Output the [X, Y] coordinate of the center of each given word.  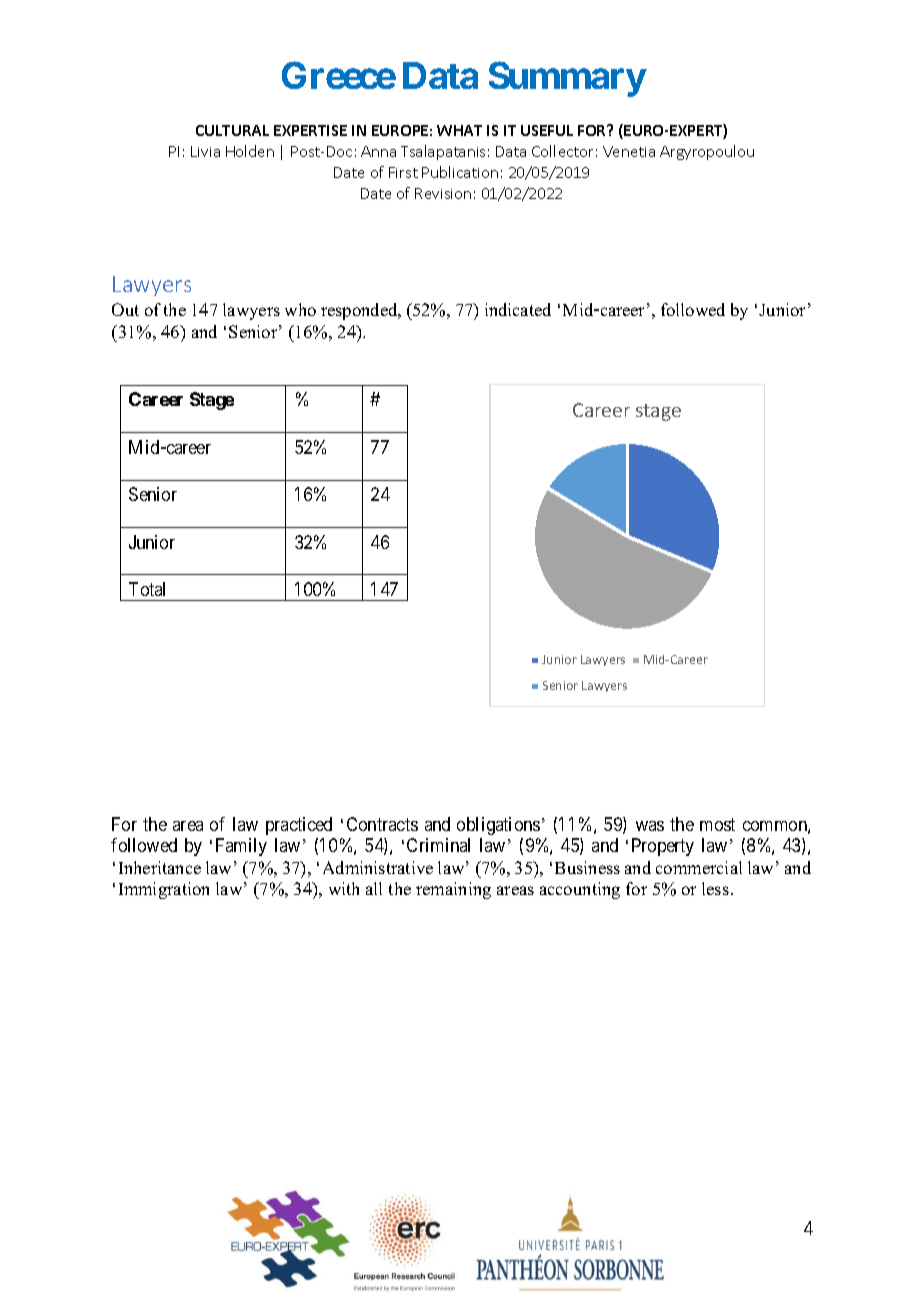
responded [360, 311]
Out [125, 309]
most [717, 824]
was [650, 826]
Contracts [382, 824]
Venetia [629, 151]
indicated [518, 309]
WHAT [459, 130]
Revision [443, 193]
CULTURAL [232, 130]
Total [147, 589]
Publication [460, 172]
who [300, 309]
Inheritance [160, 867]
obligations [498, 826]
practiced [299, 826]
